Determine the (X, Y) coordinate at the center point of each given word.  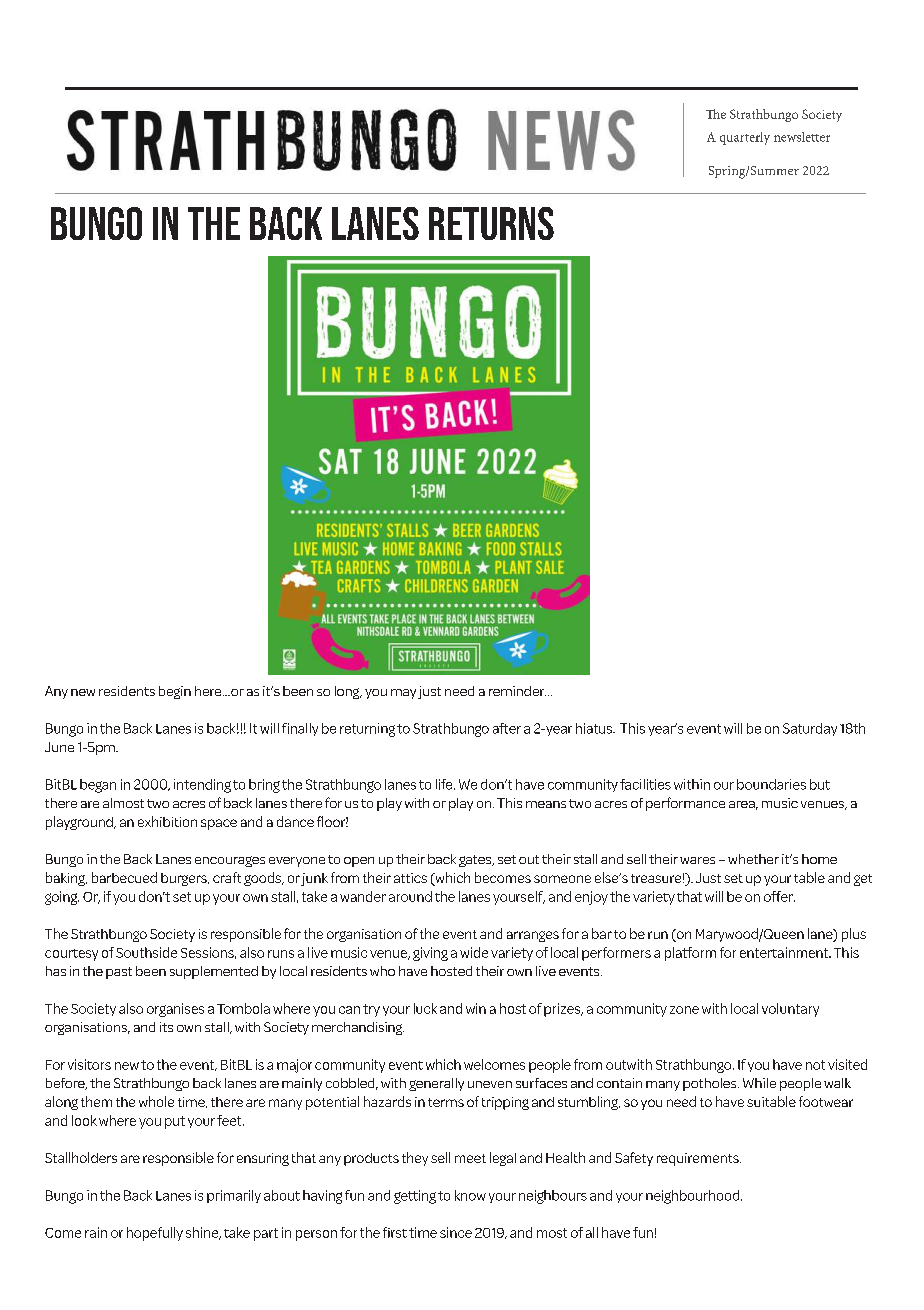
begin (175, 692)
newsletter (802, 137)
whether (753, 859)
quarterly (745, 138)
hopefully (155, 1234)
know (470, 1195)
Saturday (810, 729)
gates (476, 861)
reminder (517, 691)
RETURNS (491, 223)
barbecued (124, 877)
